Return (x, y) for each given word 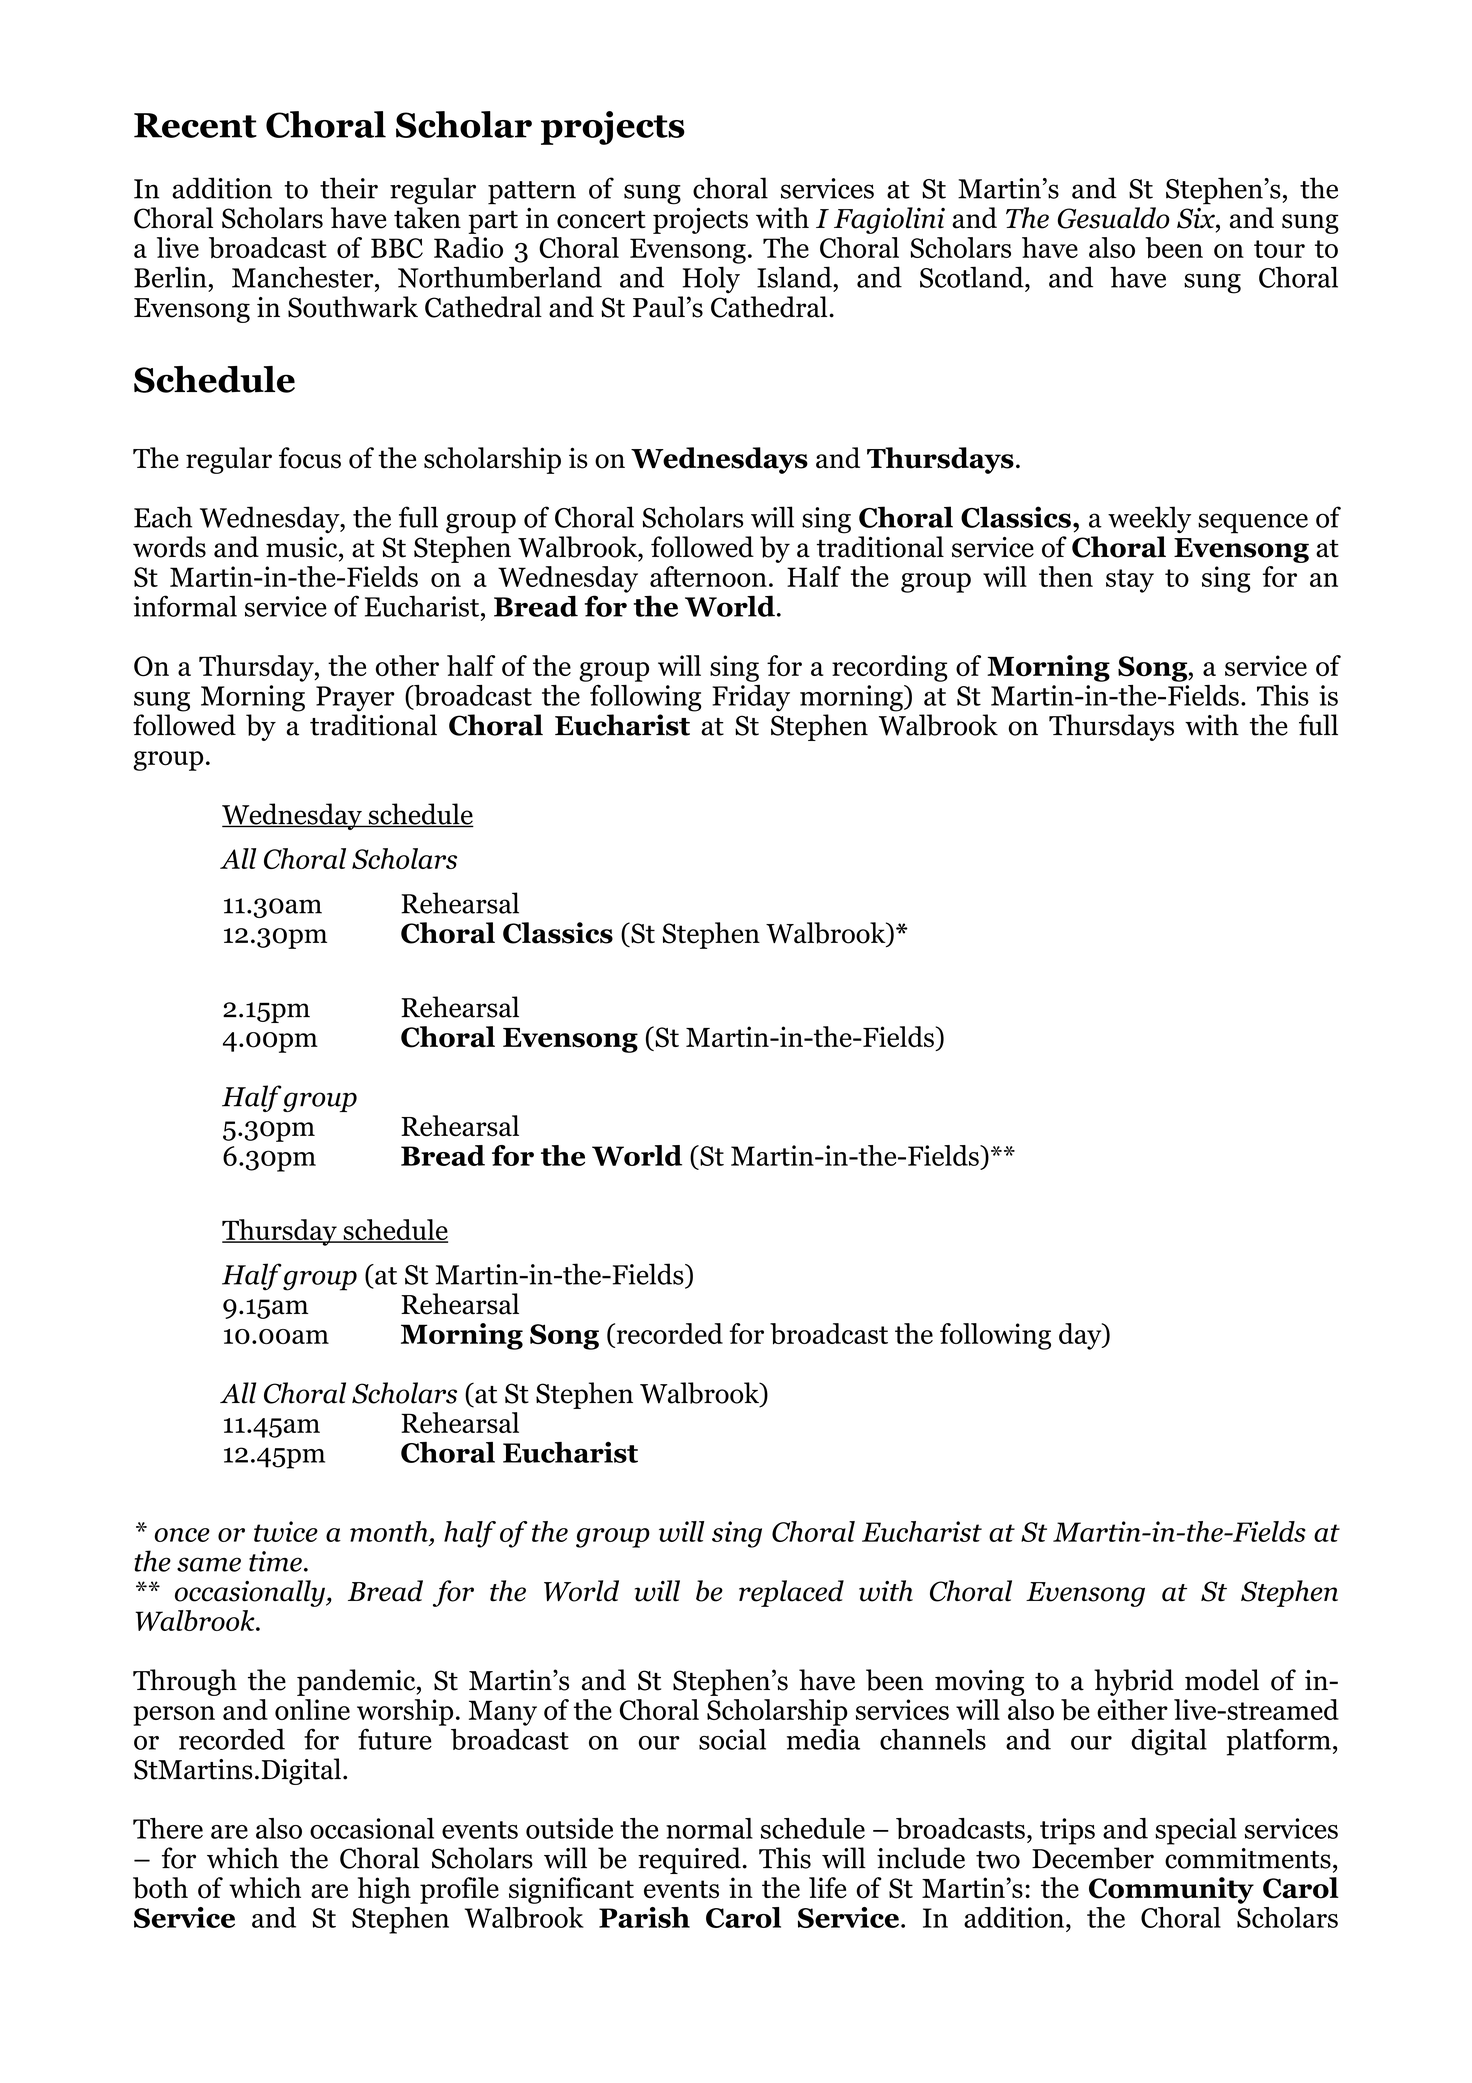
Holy (711, 280)
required (690, 1860)
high (384, 1890)
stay (1130, 581)
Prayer (355, 699)
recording (889, 668)
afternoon (708, 576)
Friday (751, 698)
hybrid (1134, 1682)
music (303, 547)
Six (1197, 218)
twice (286, 1531)
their (349, 188)
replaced (791, 1593)
